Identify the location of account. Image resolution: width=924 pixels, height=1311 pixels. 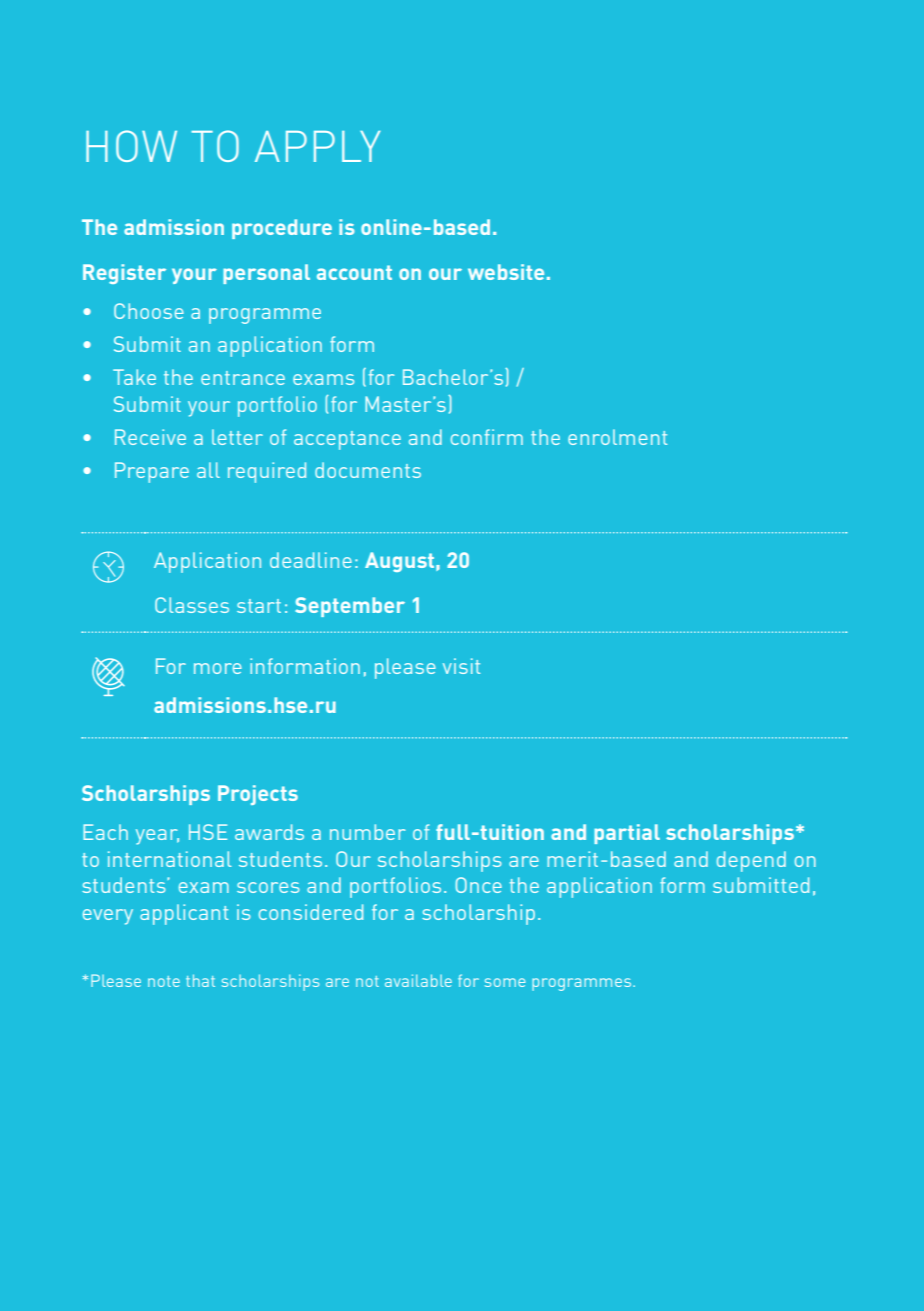
(354, 272).
